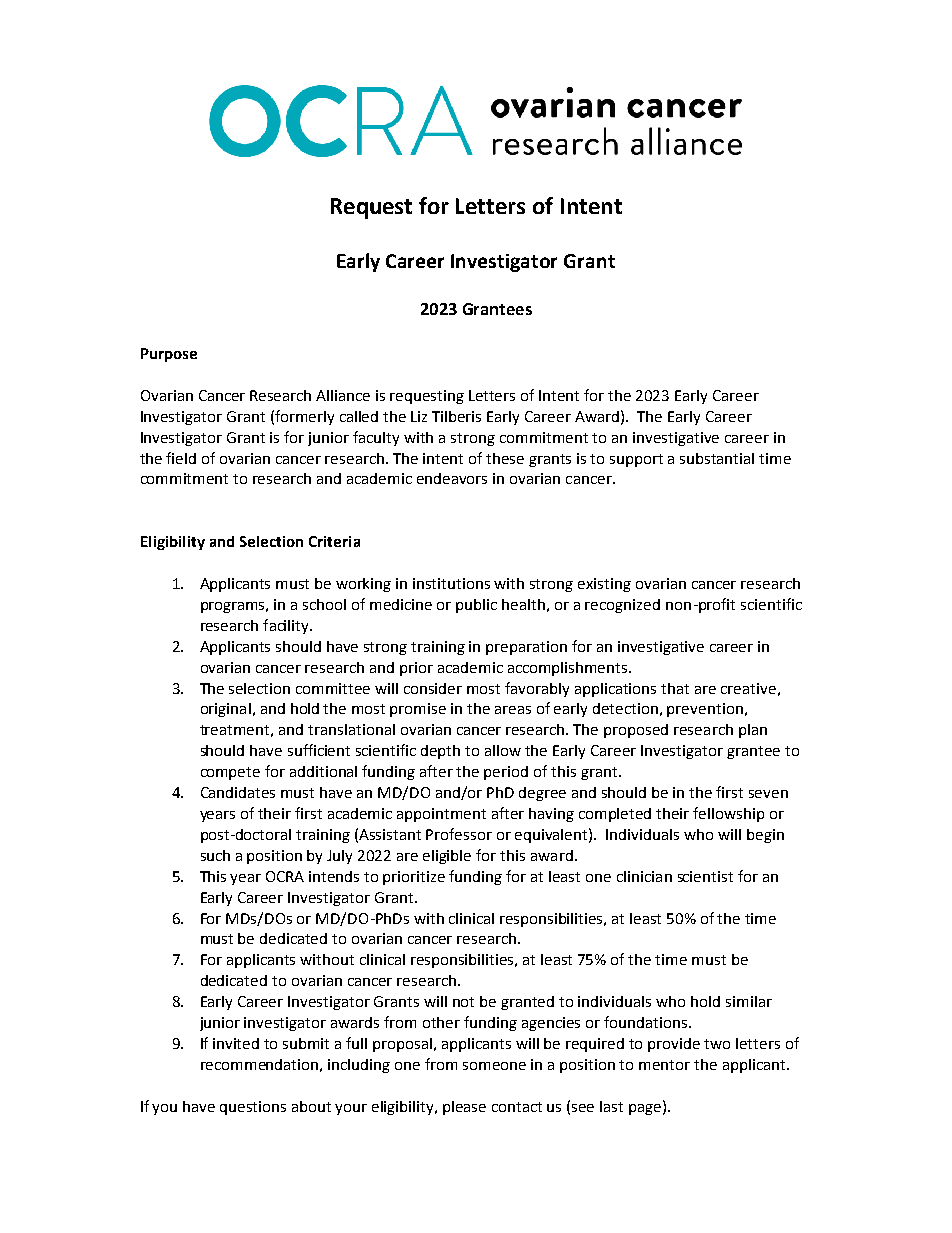 The image size is (952, 1233). Describe the element at coordinates (705, 710) in the image. I see `prevention` at that location.
